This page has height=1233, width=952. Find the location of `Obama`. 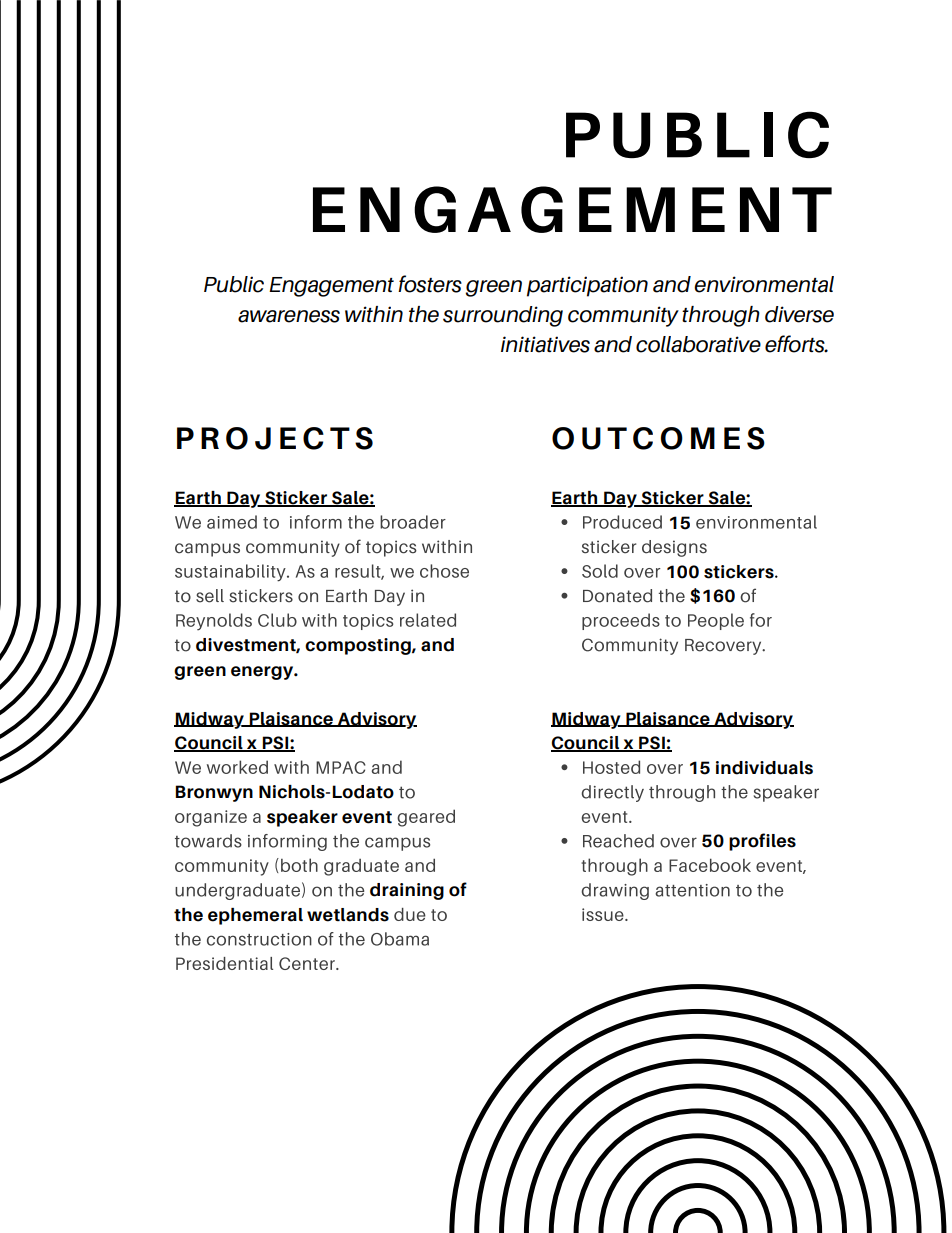

Obama is located at coordinates (400, 939).
